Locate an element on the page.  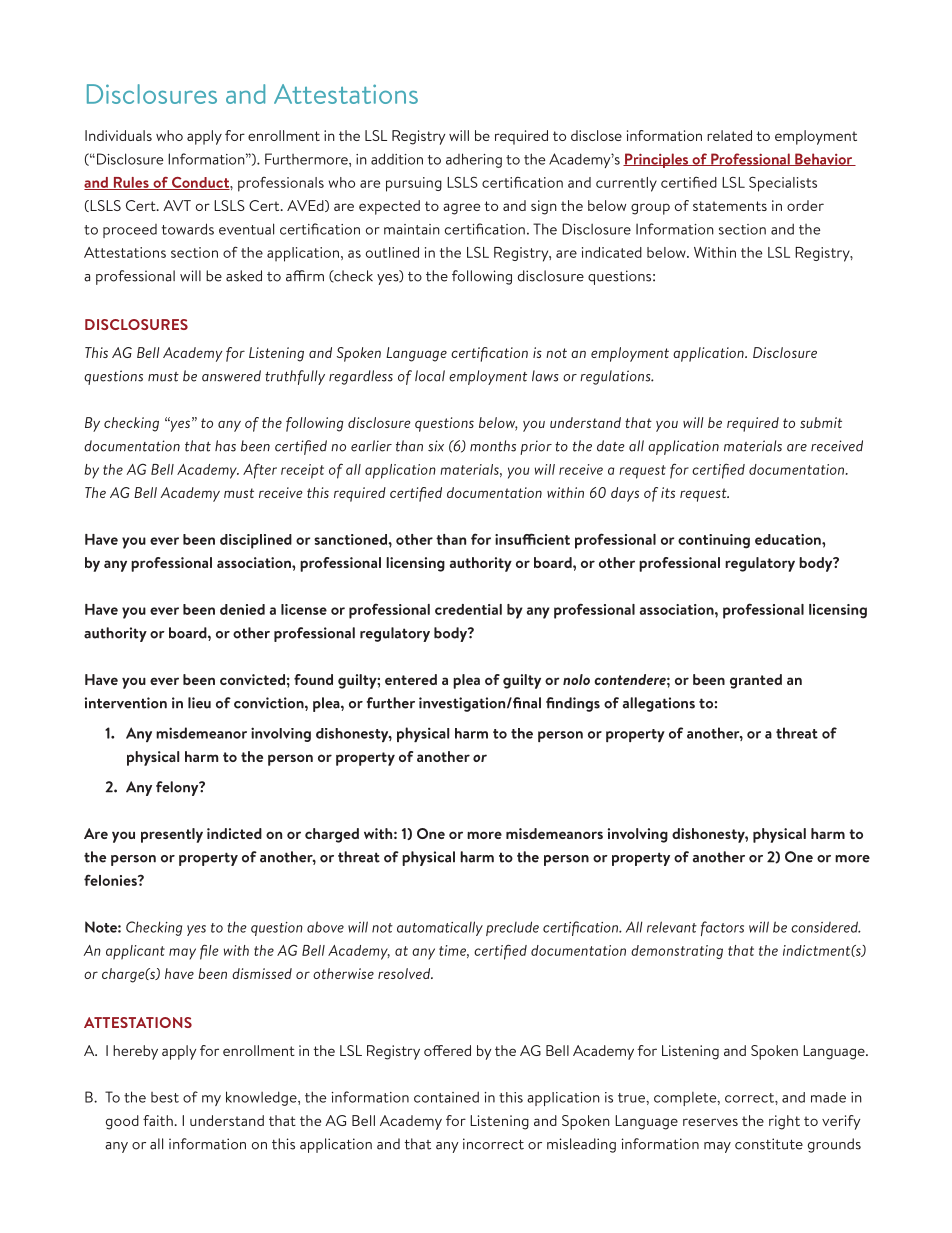
faith is located at coordinates (158, 1120).
